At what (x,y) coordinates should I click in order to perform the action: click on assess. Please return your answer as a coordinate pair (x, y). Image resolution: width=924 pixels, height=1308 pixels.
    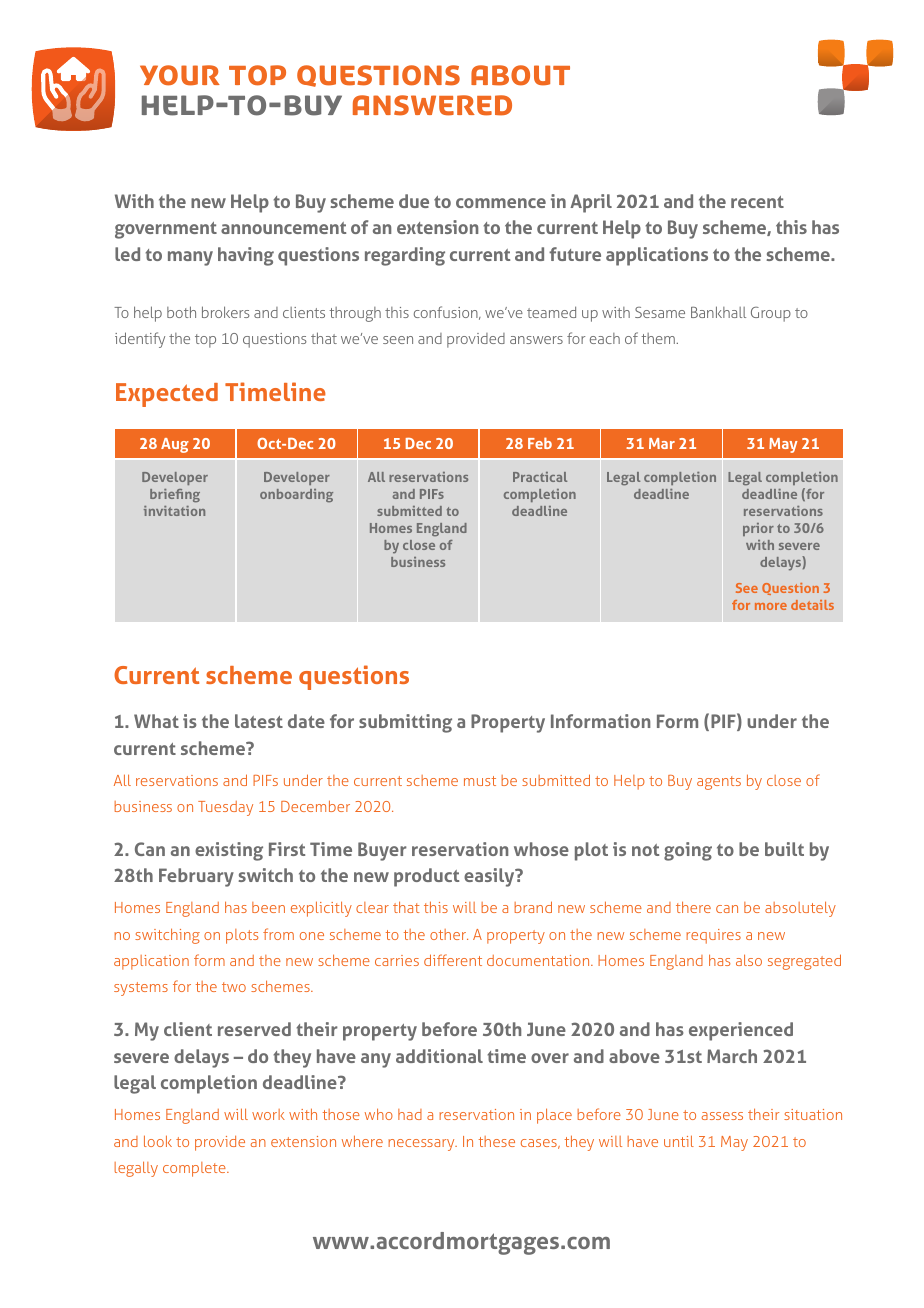
    Looking at the image, I should click on (722, 1116).
